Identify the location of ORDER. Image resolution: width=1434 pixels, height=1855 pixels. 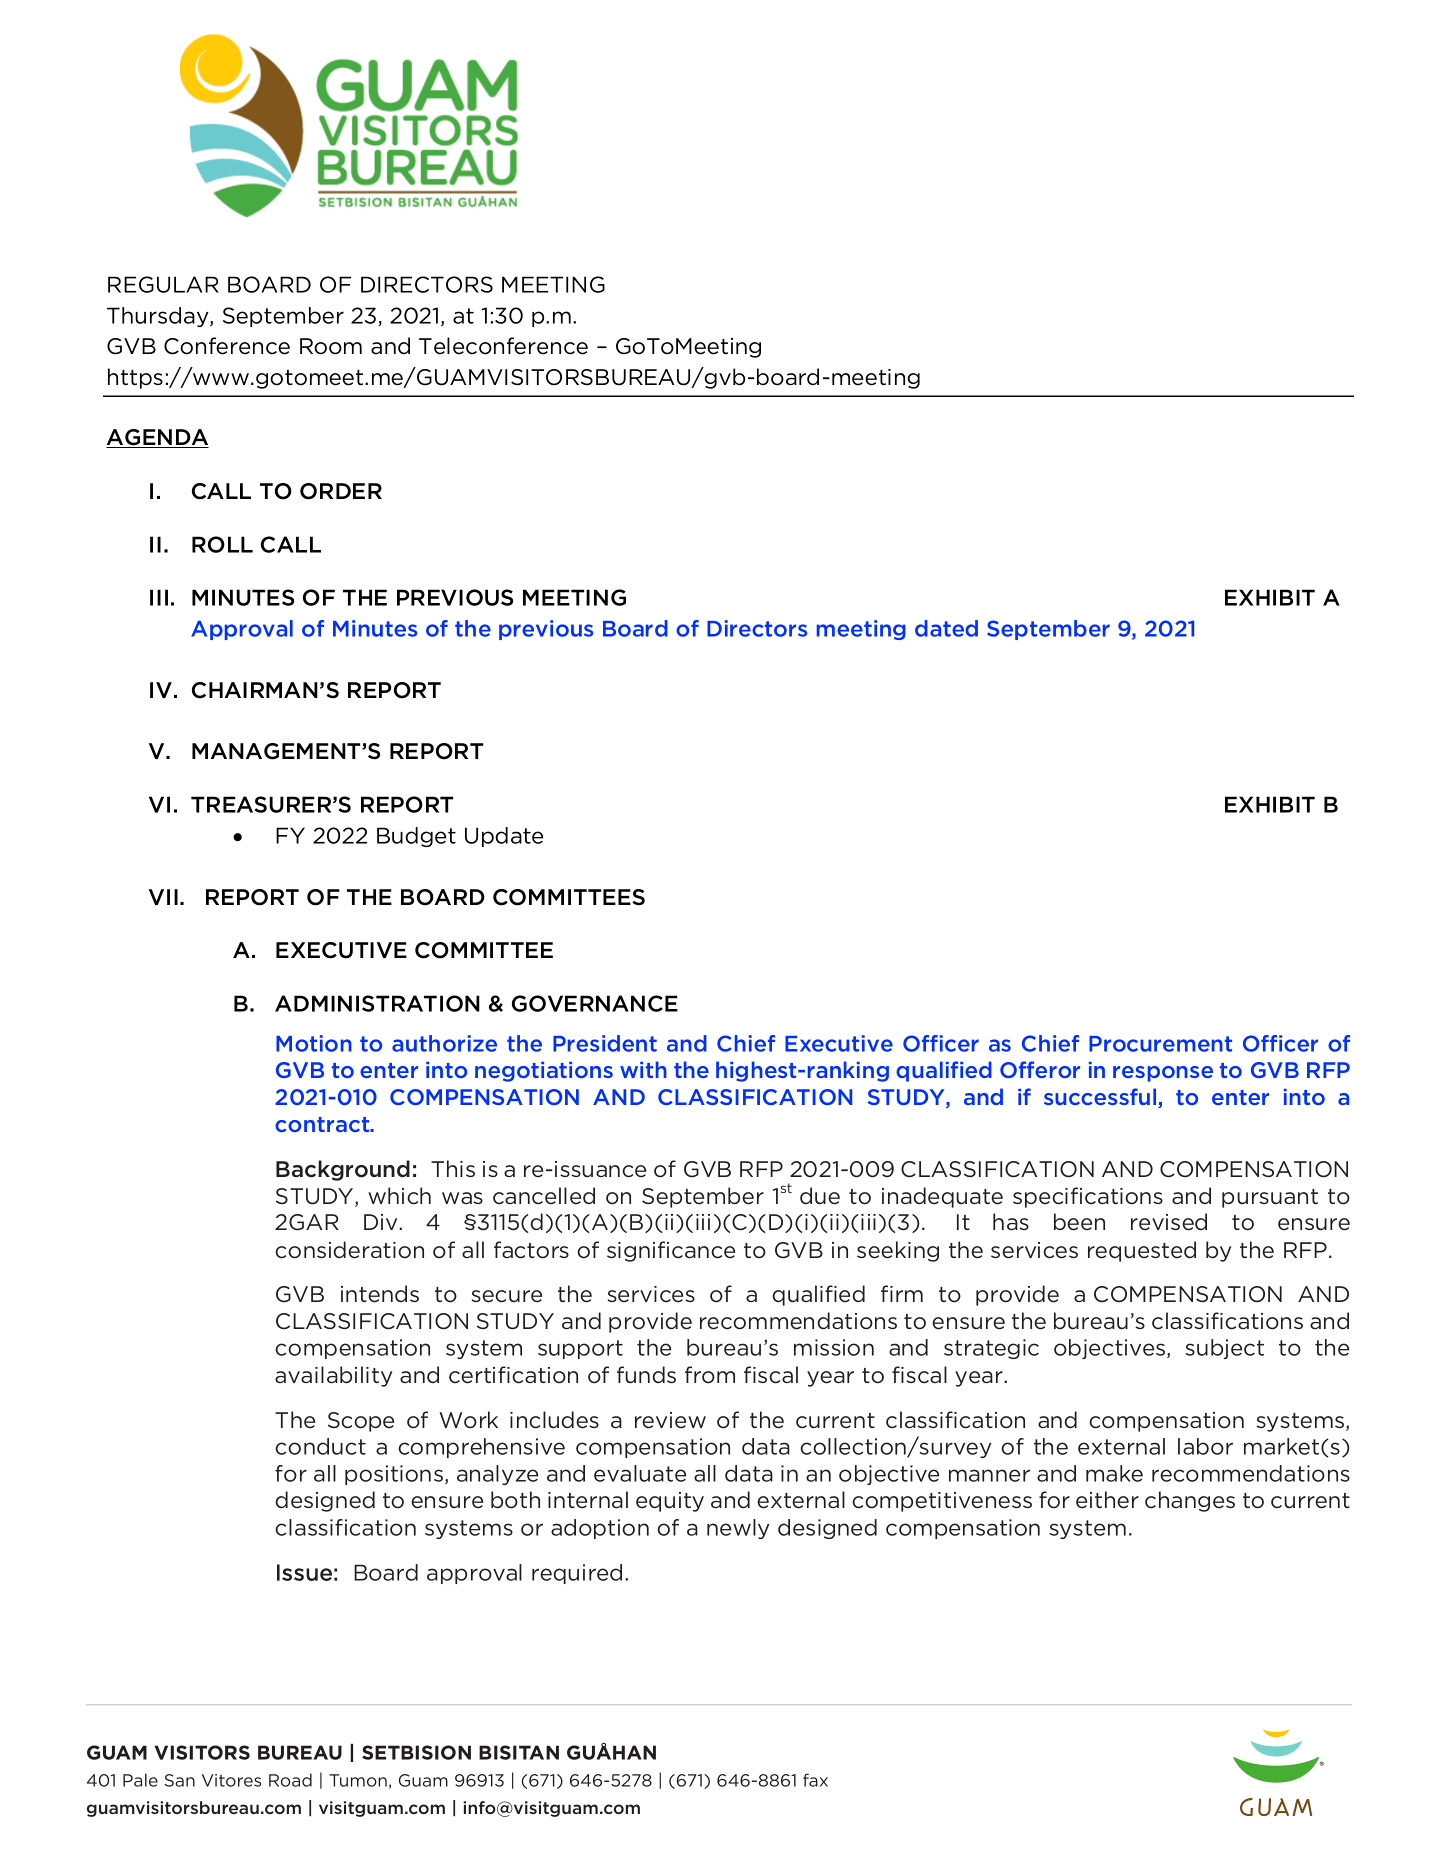
(341, 491).
